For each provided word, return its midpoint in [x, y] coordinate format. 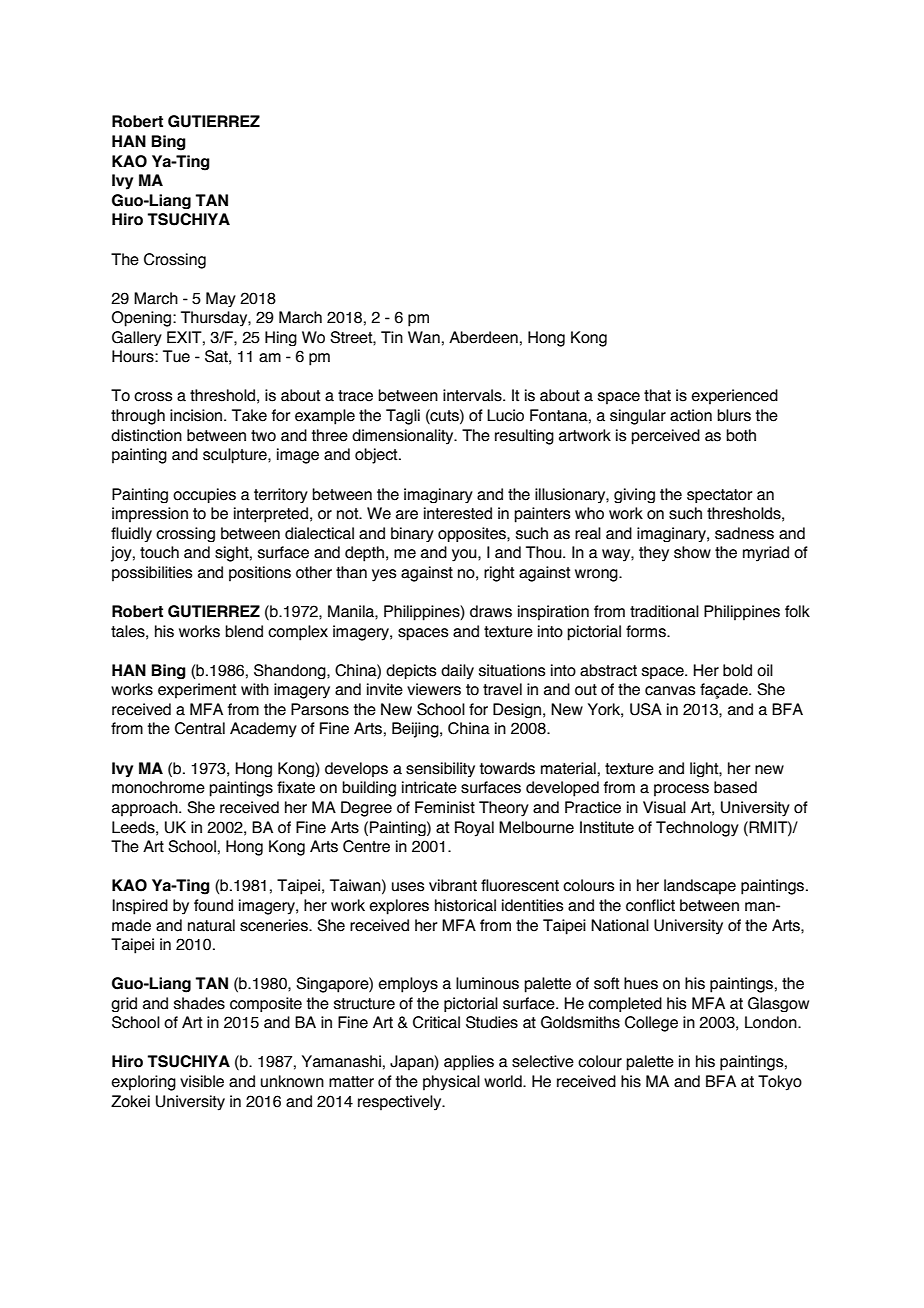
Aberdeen [483, 337]
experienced [734, 397]
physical [451, 1083]
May [221, 299]
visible [202, 1081]
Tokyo [780, 1083]
